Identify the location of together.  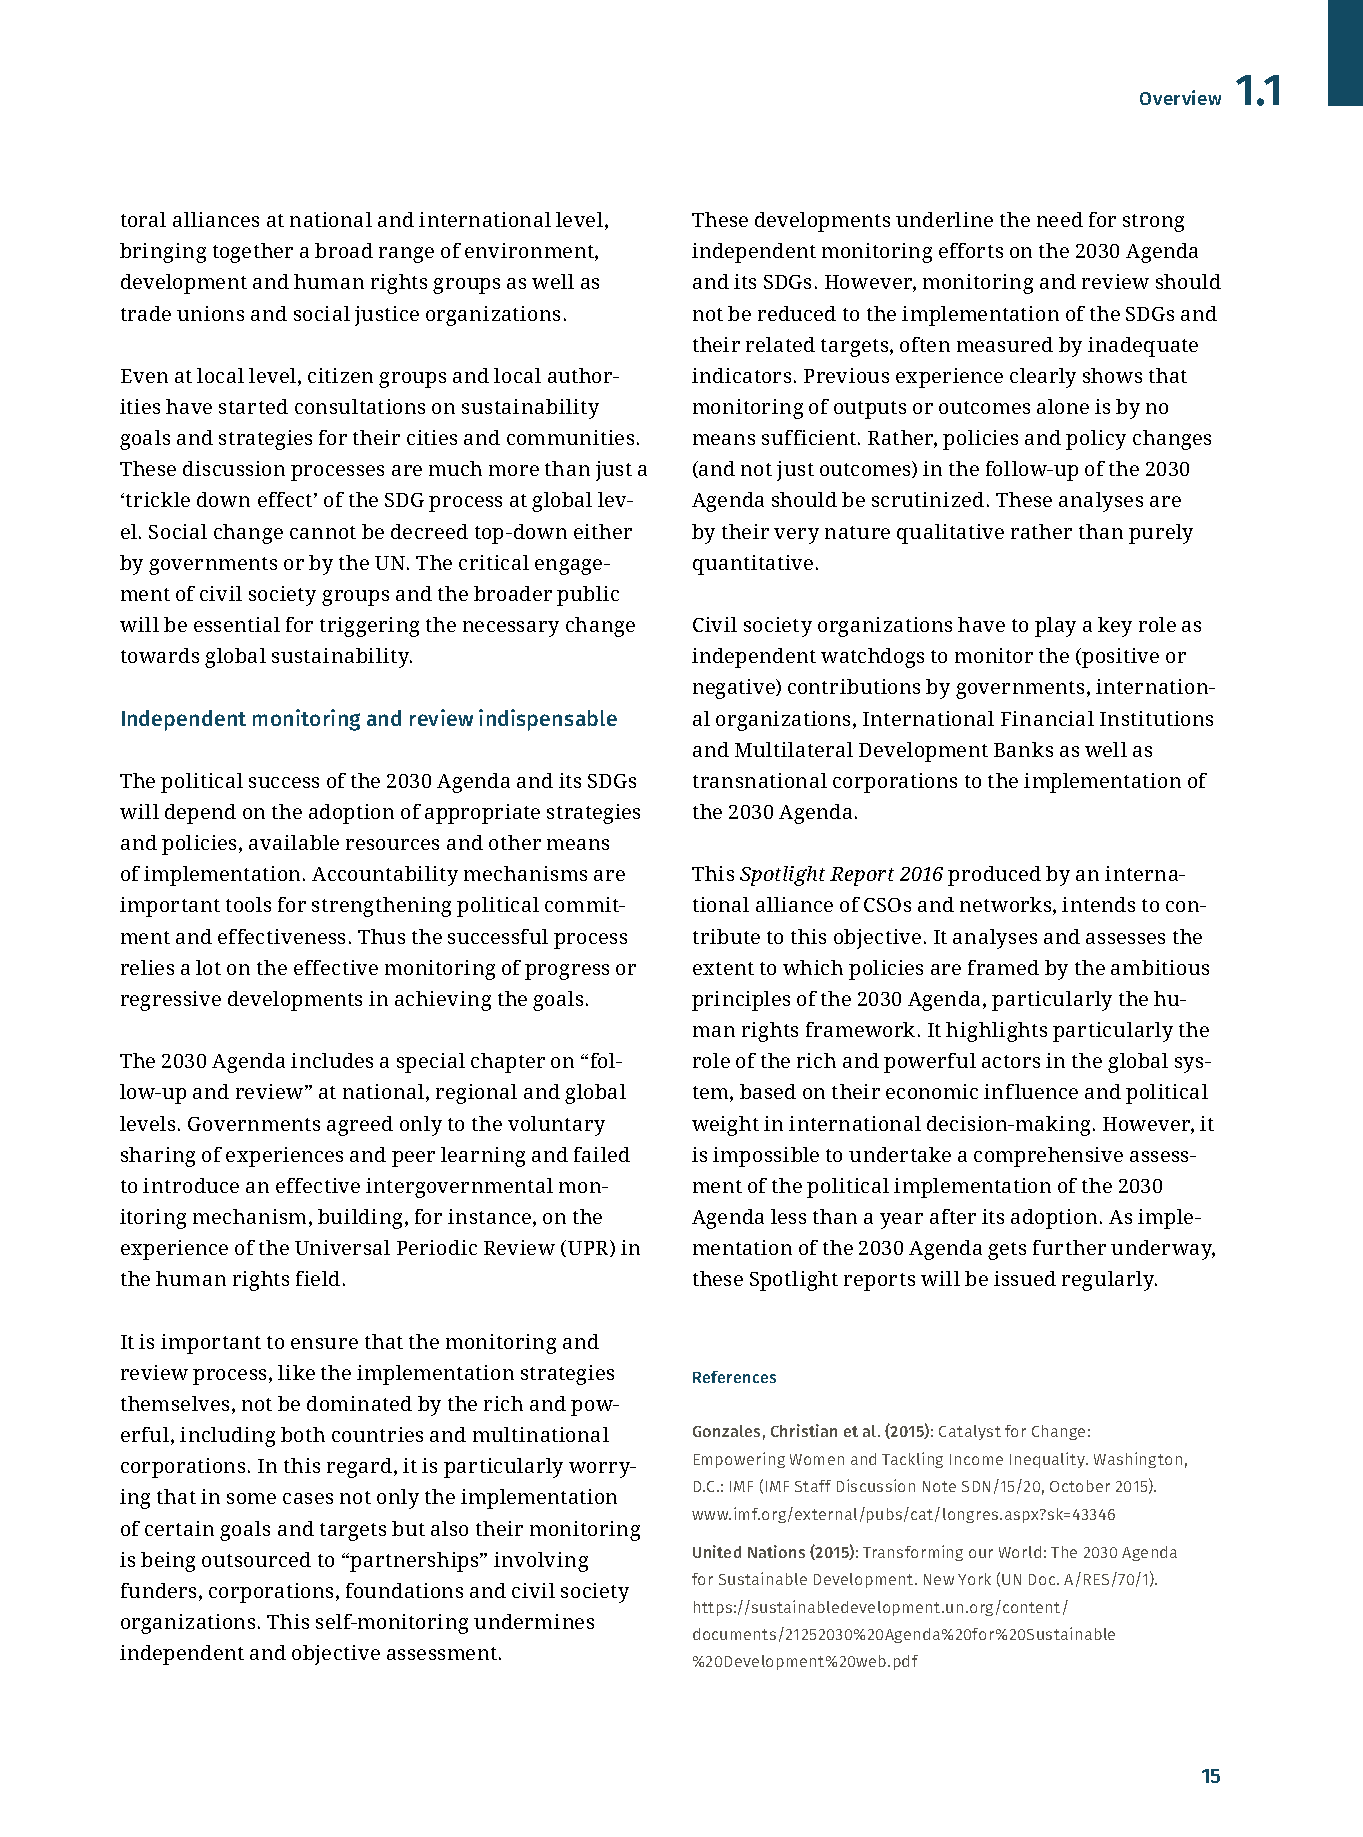
(253, 253).
